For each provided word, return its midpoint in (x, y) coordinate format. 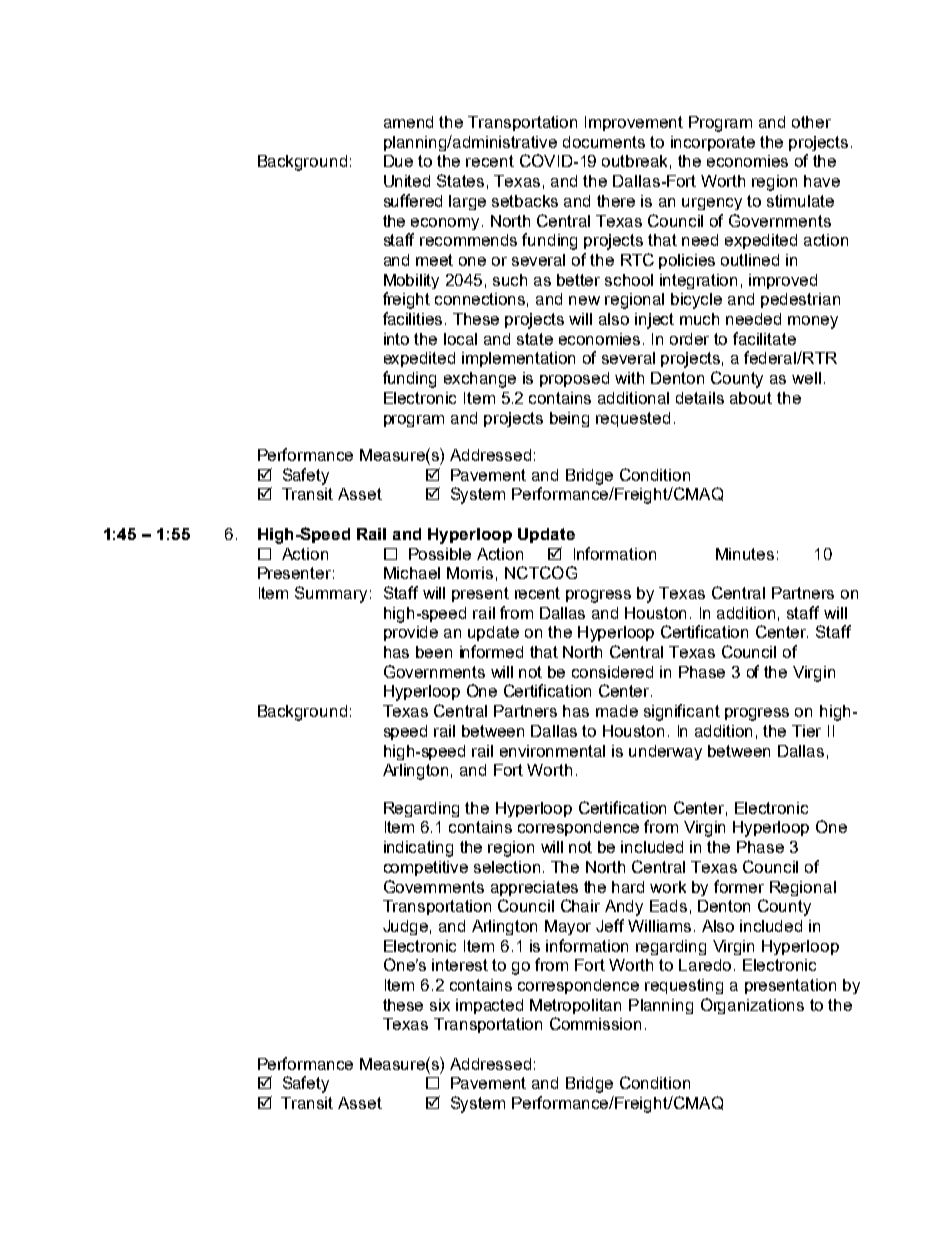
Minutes (745, 554)
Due (398, 161)
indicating (418, 849)
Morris (470, 573)
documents (604, 142)
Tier (806, 731)
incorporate (713, 143)
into (396, 339)
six (440, 1005)
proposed (574, 379)
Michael (412, 573)
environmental (552, 751)
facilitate (764, 338)
